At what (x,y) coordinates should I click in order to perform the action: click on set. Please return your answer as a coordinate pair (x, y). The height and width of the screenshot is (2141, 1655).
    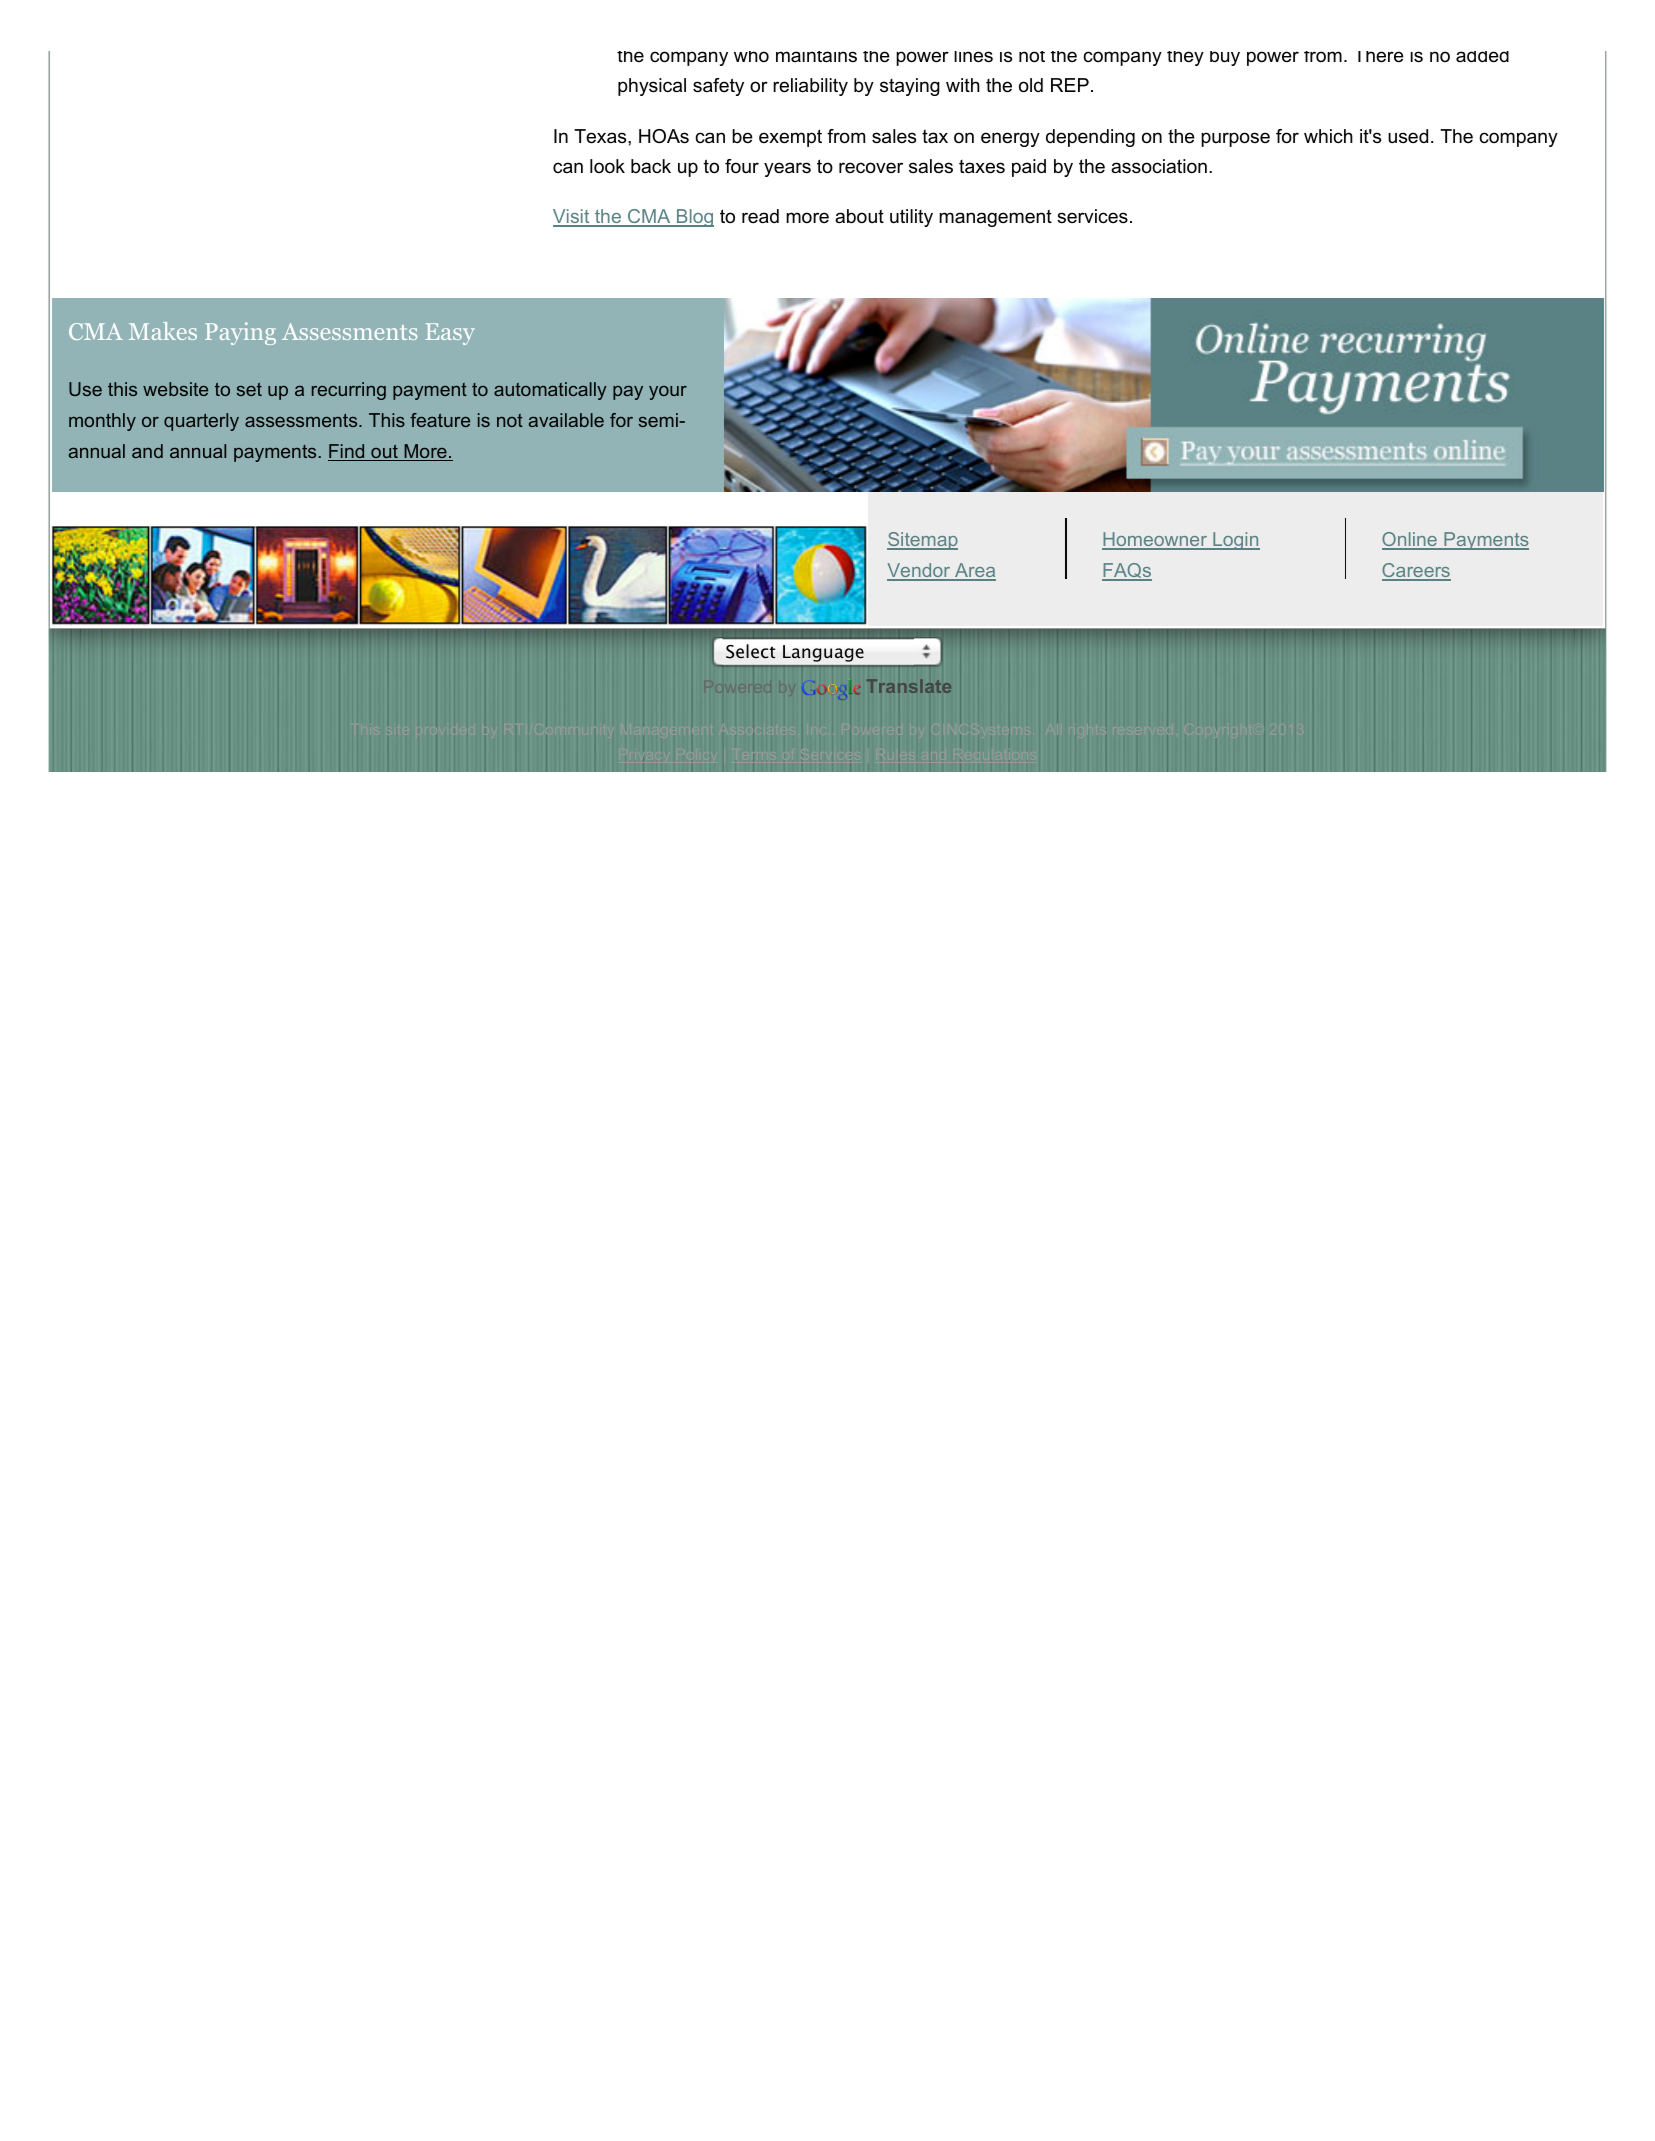
    Looking at the image, I should click on (249, 389).
